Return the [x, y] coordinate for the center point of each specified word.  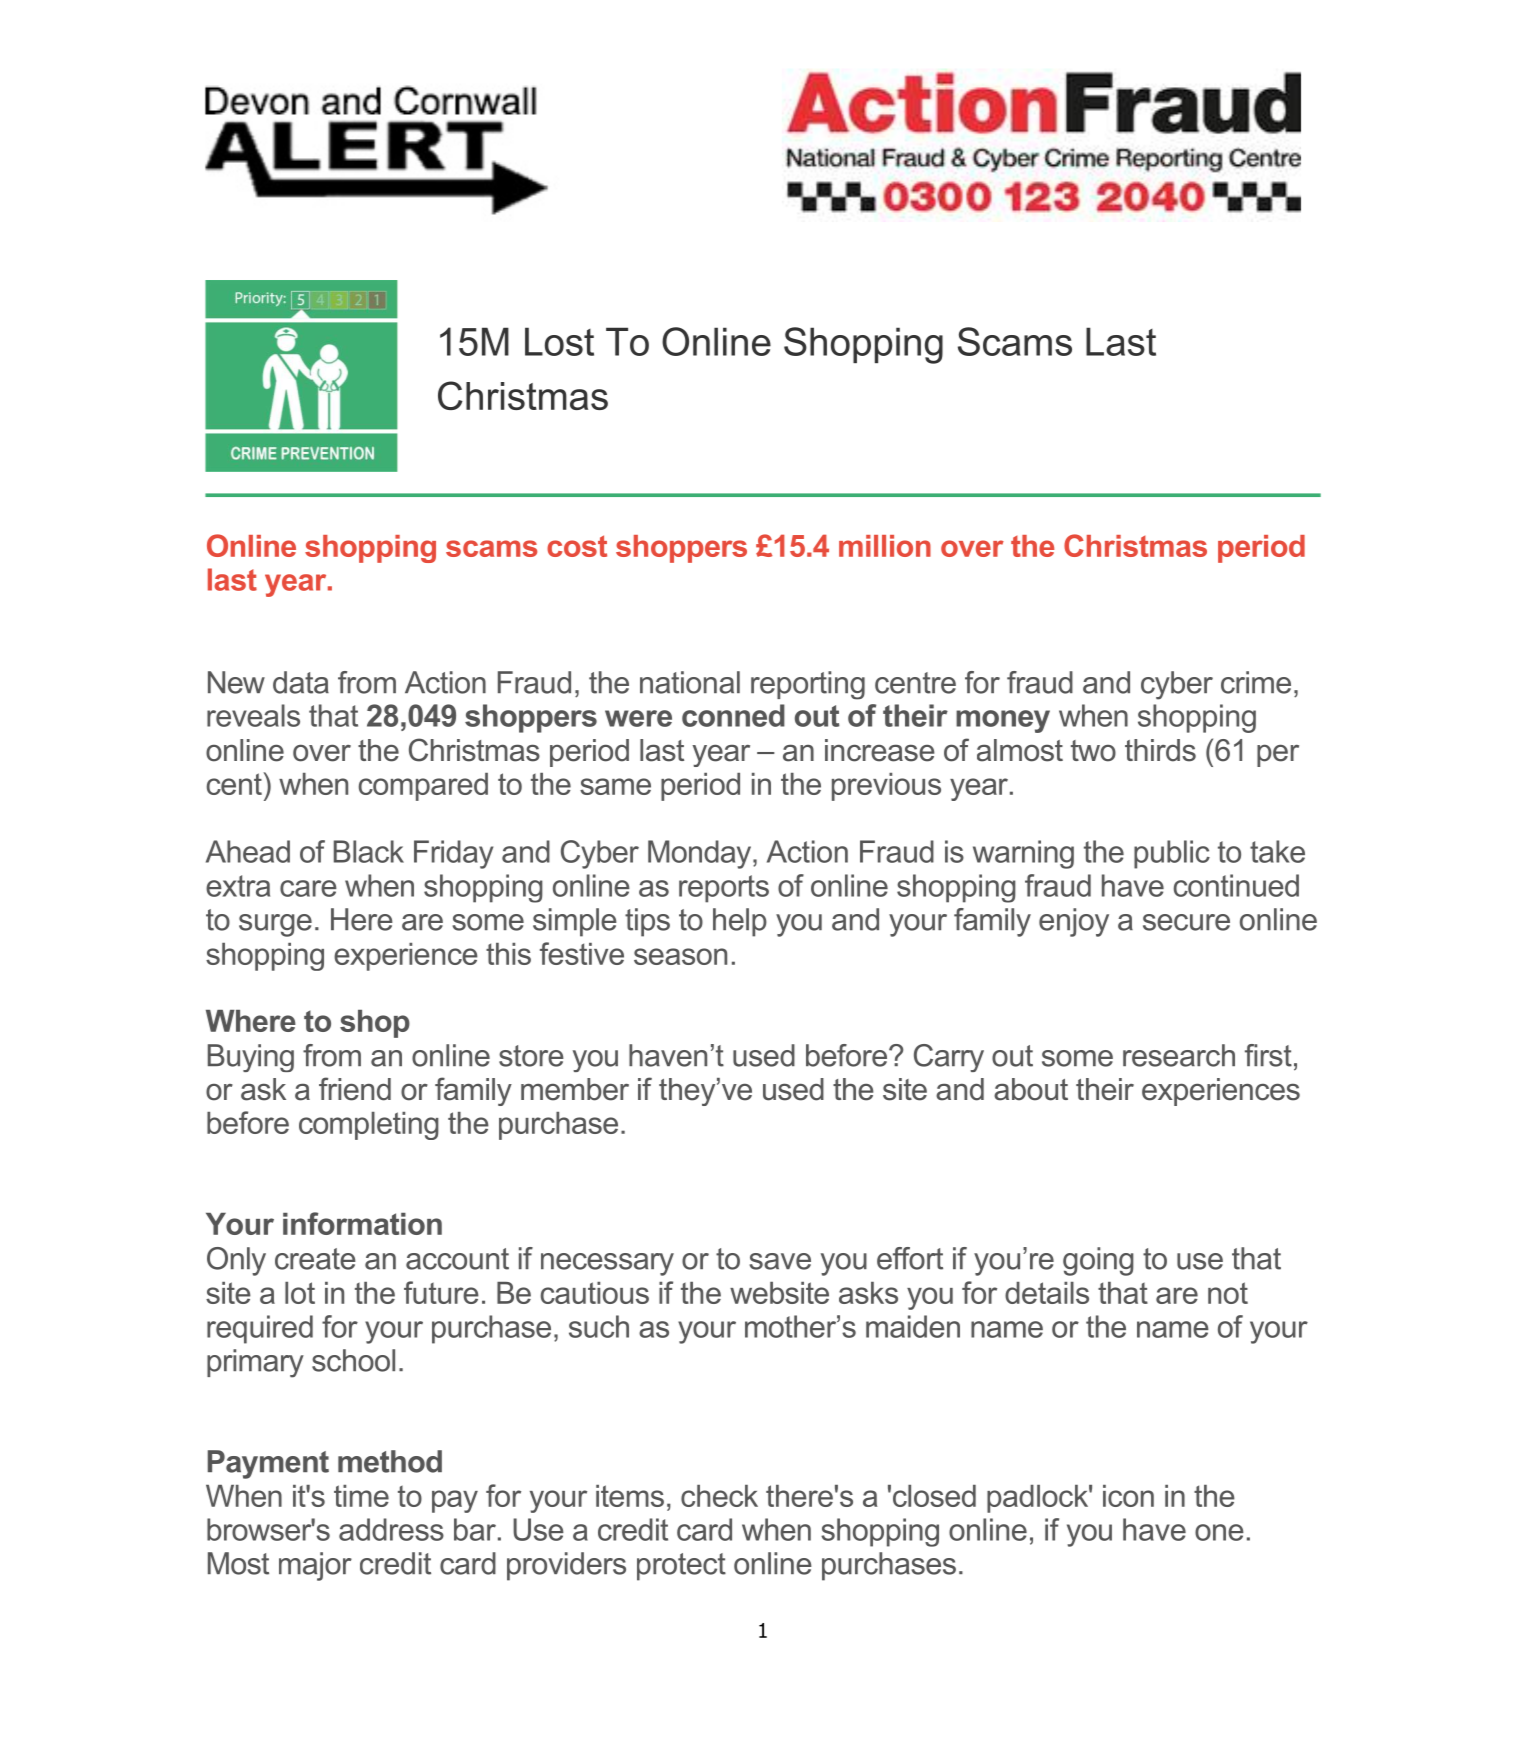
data [301, 682]
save [780, 1261]
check [719, 1496]
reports [724, 889]
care [308, 888]
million [885, 546]
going [1098, 1261]
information [362, 1223]
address [391, 1529]
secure [1186, 922]
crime [1256, 682]
